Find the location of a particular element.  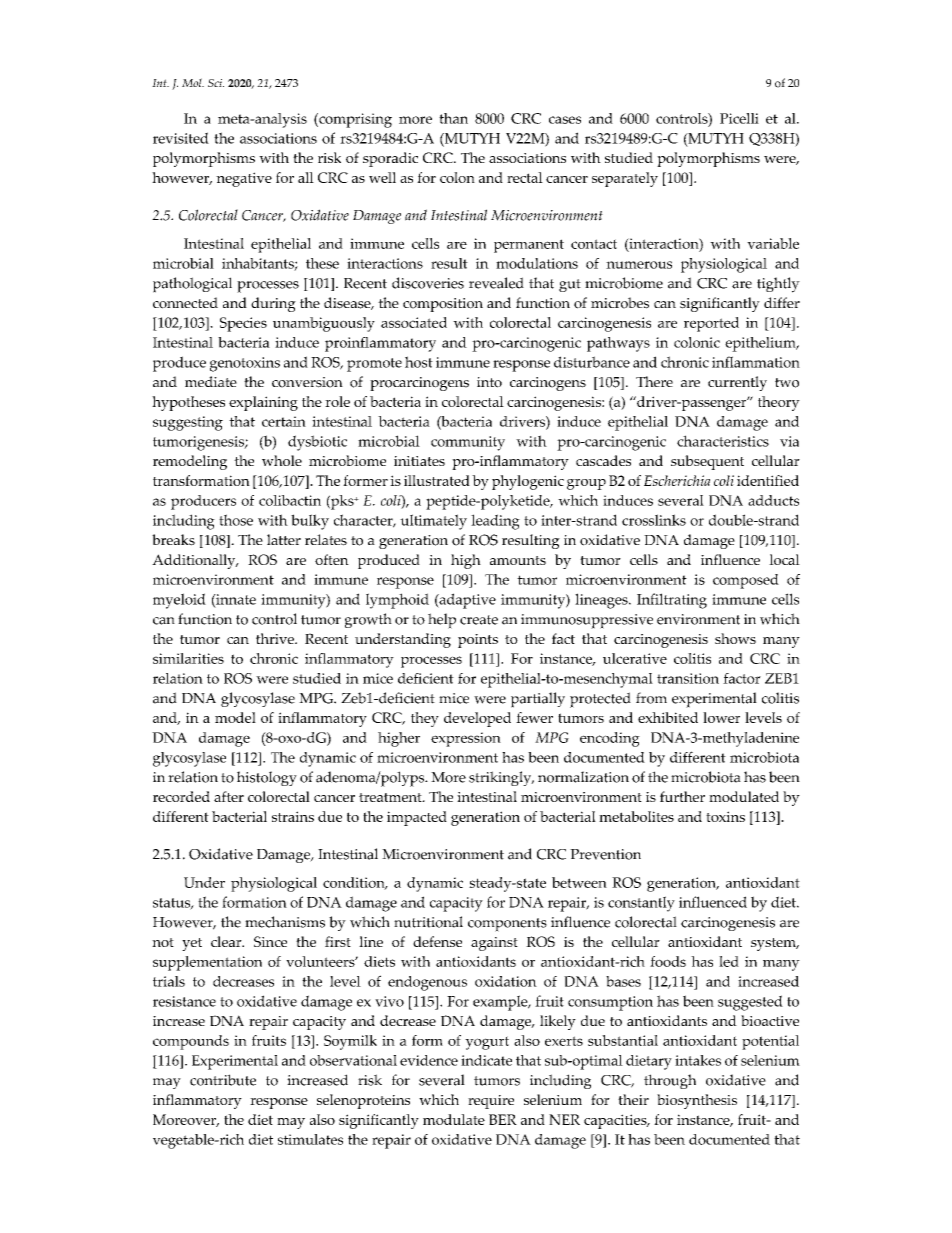

shows is located at coordinates (735, 638).
